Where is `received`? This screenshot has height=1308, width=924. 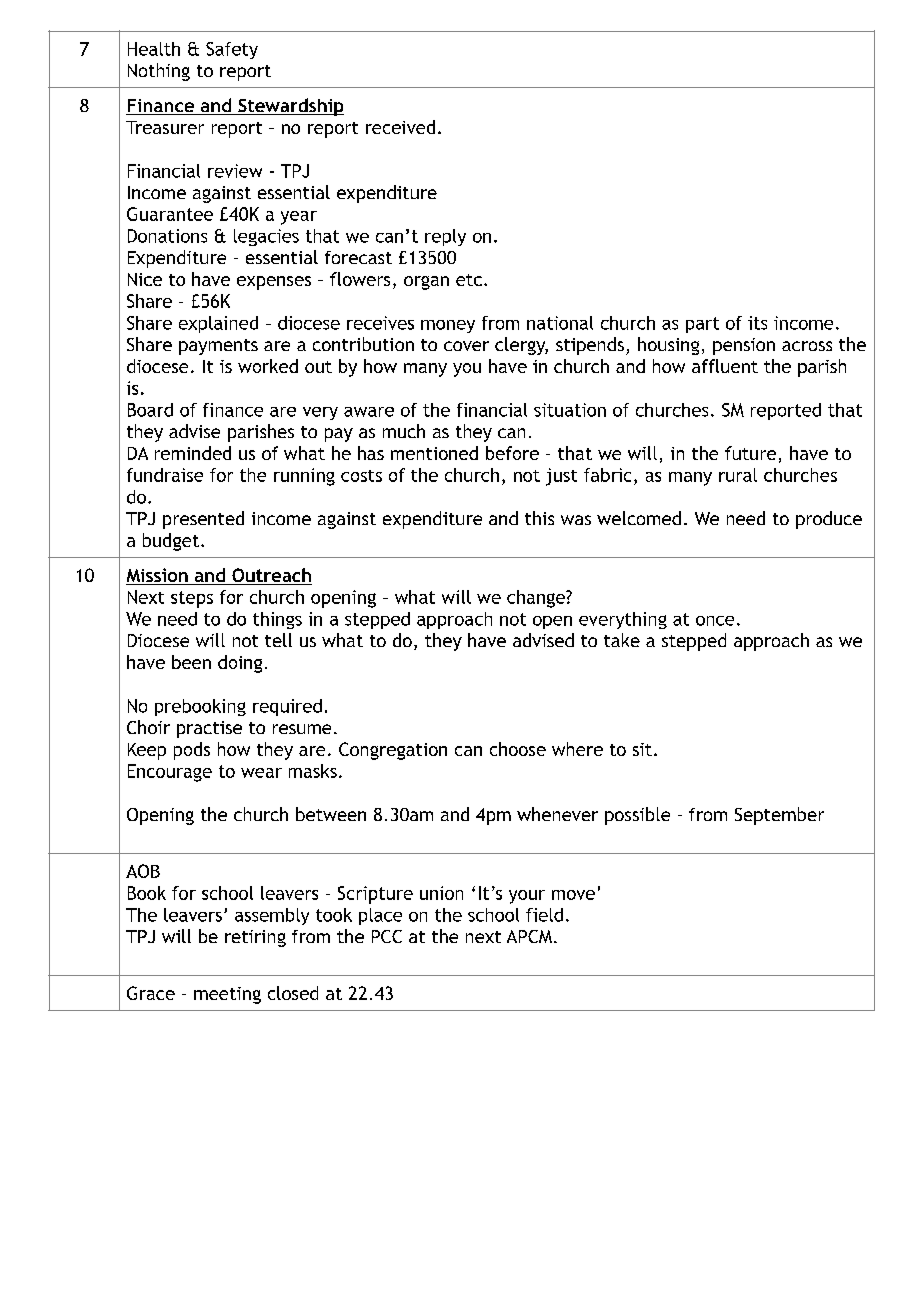
received is located at coordinates (400, 127).
